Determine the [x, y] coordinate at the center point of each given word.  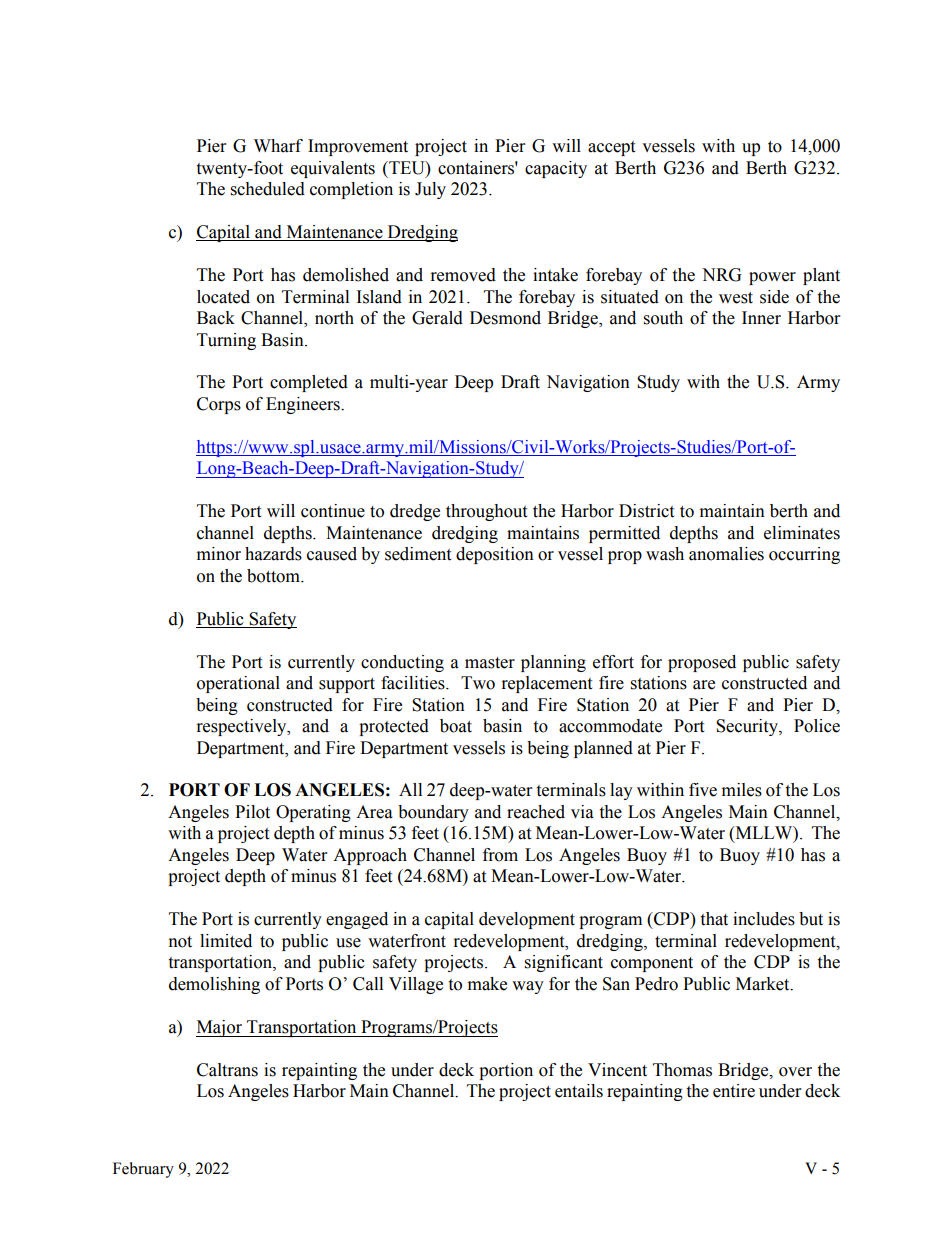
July [430, 190]
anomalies [726, 554]
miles [742, 790]
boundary [433, 813]
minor [219, 554]
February [143, 1170]
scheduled [268, 189]
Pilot [252, 812]
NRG [722, 275]
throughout [486, 512]
